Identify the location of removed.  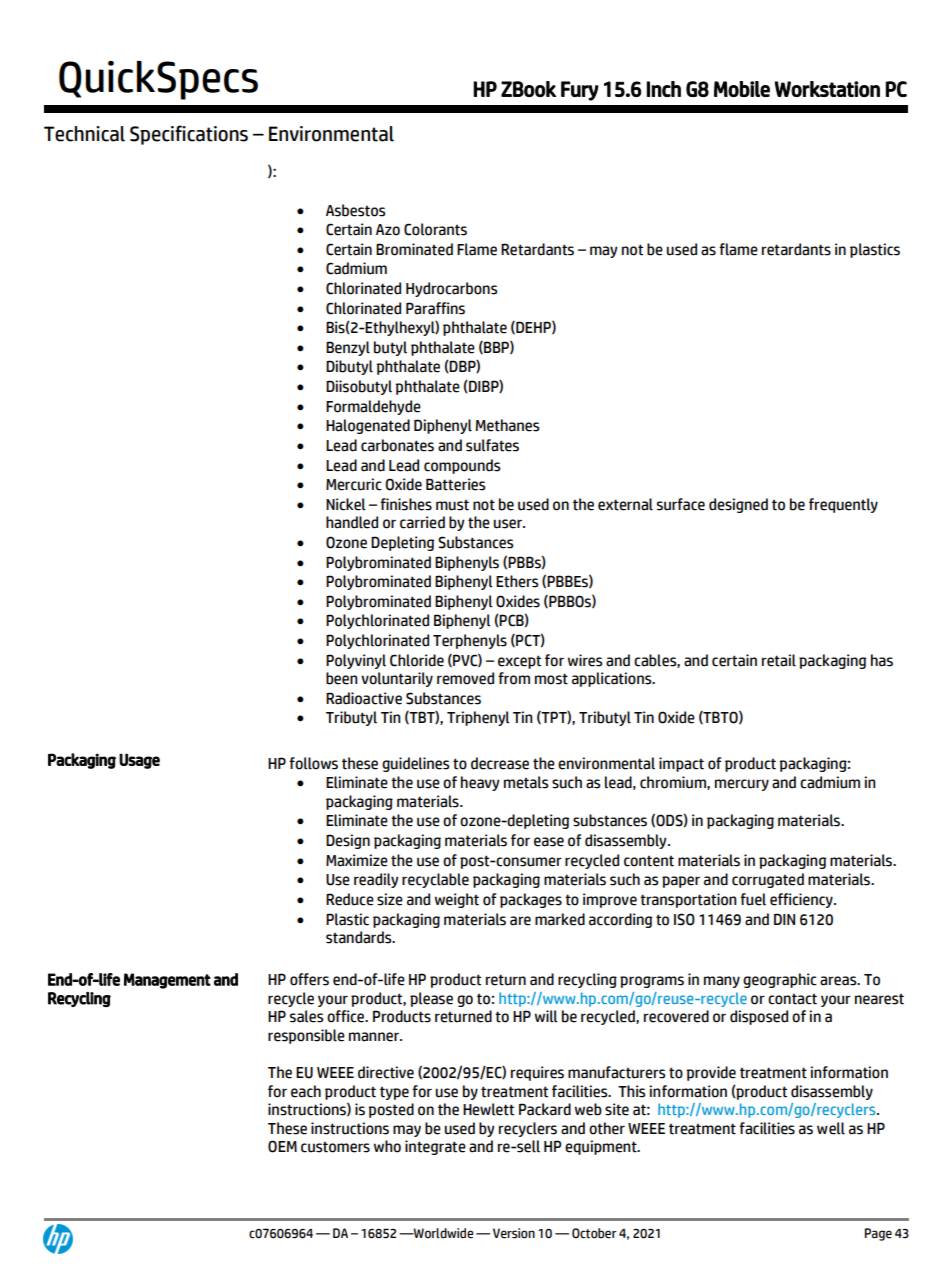
(465, 678).
